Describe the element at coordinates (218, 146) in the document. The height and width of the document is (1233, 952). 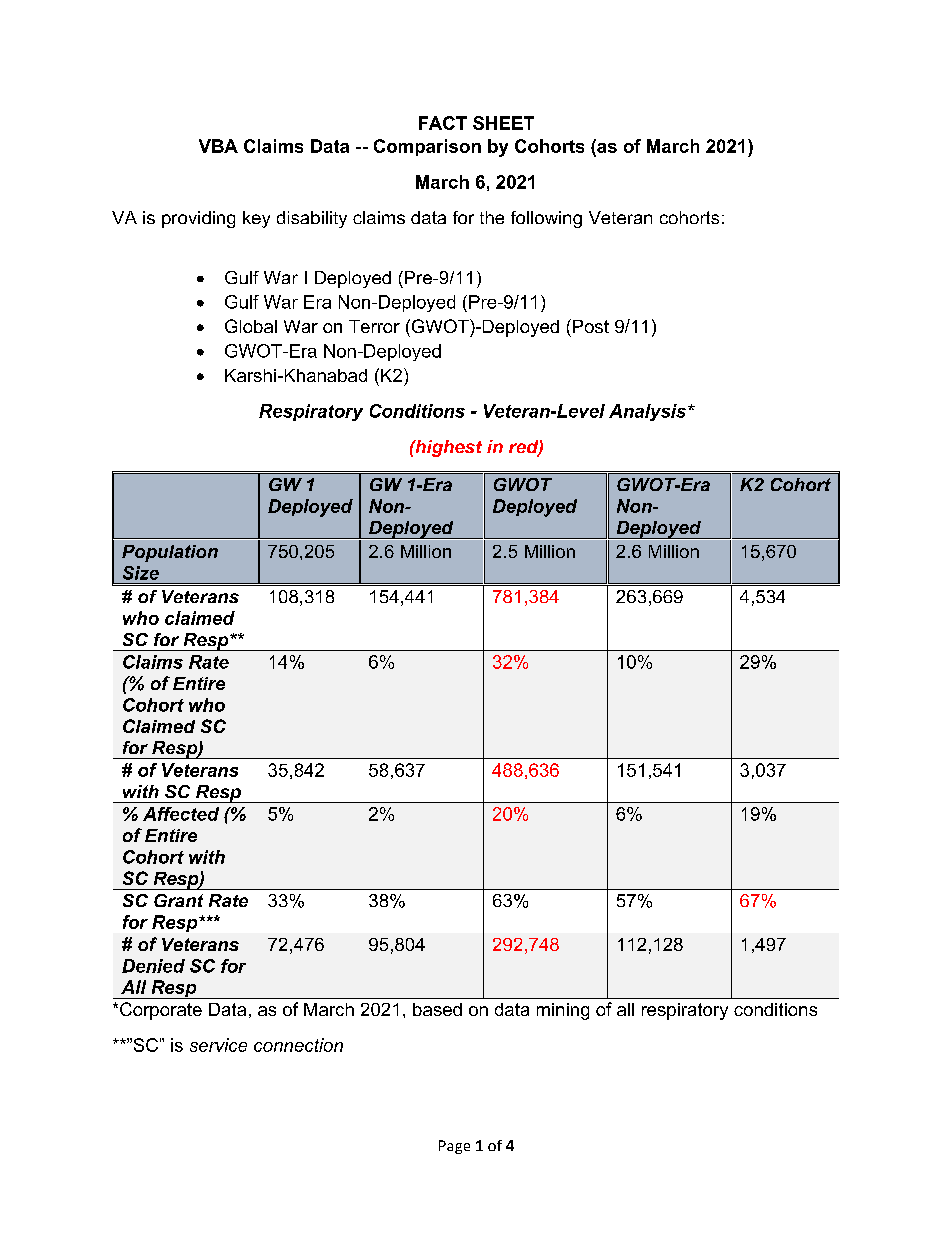
I see `VBA` at that location.
